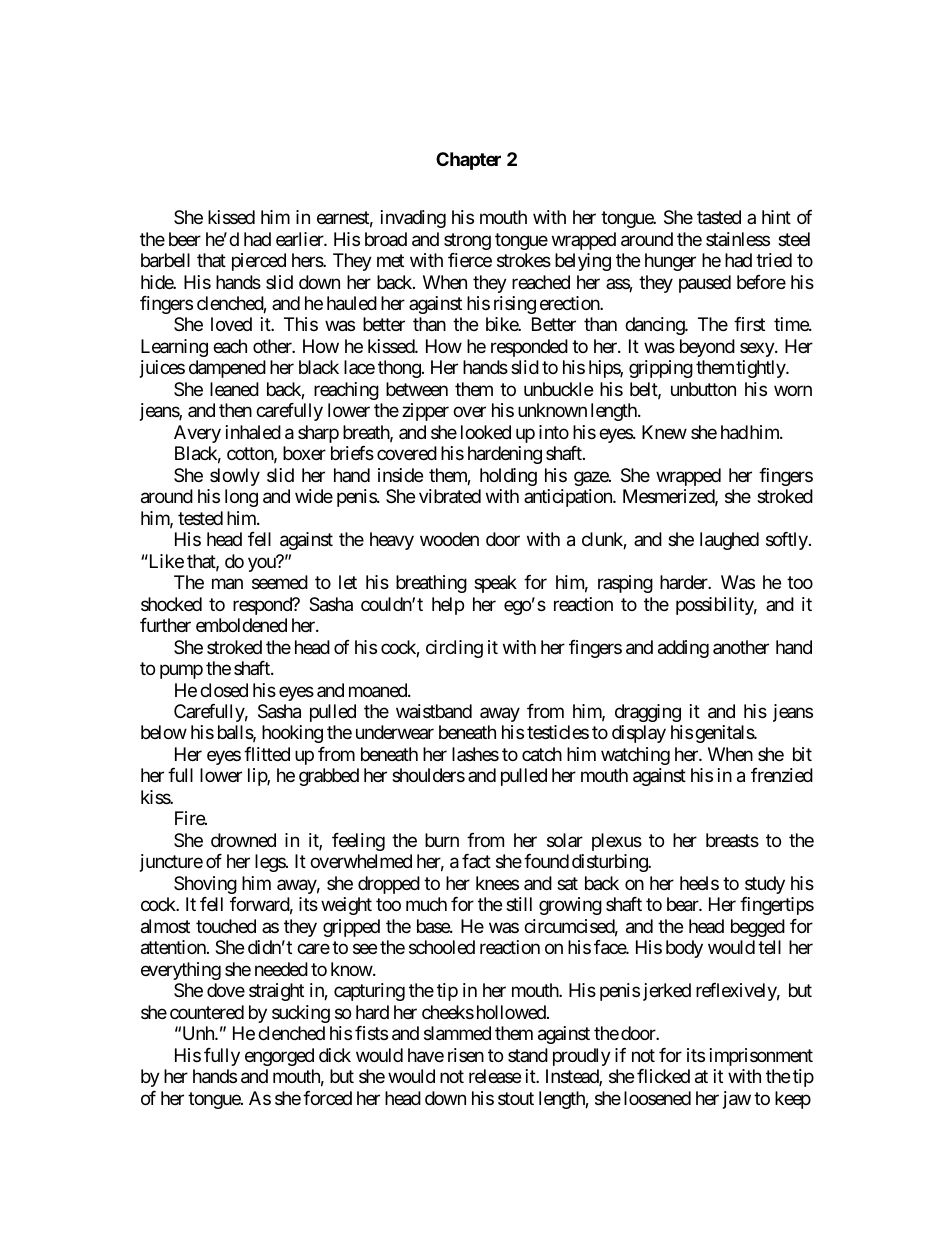 The image size is (952, 1233). What do you see at coordinates (454, 649) in the image?
I see `circling` at bounding box center [454, 649].
